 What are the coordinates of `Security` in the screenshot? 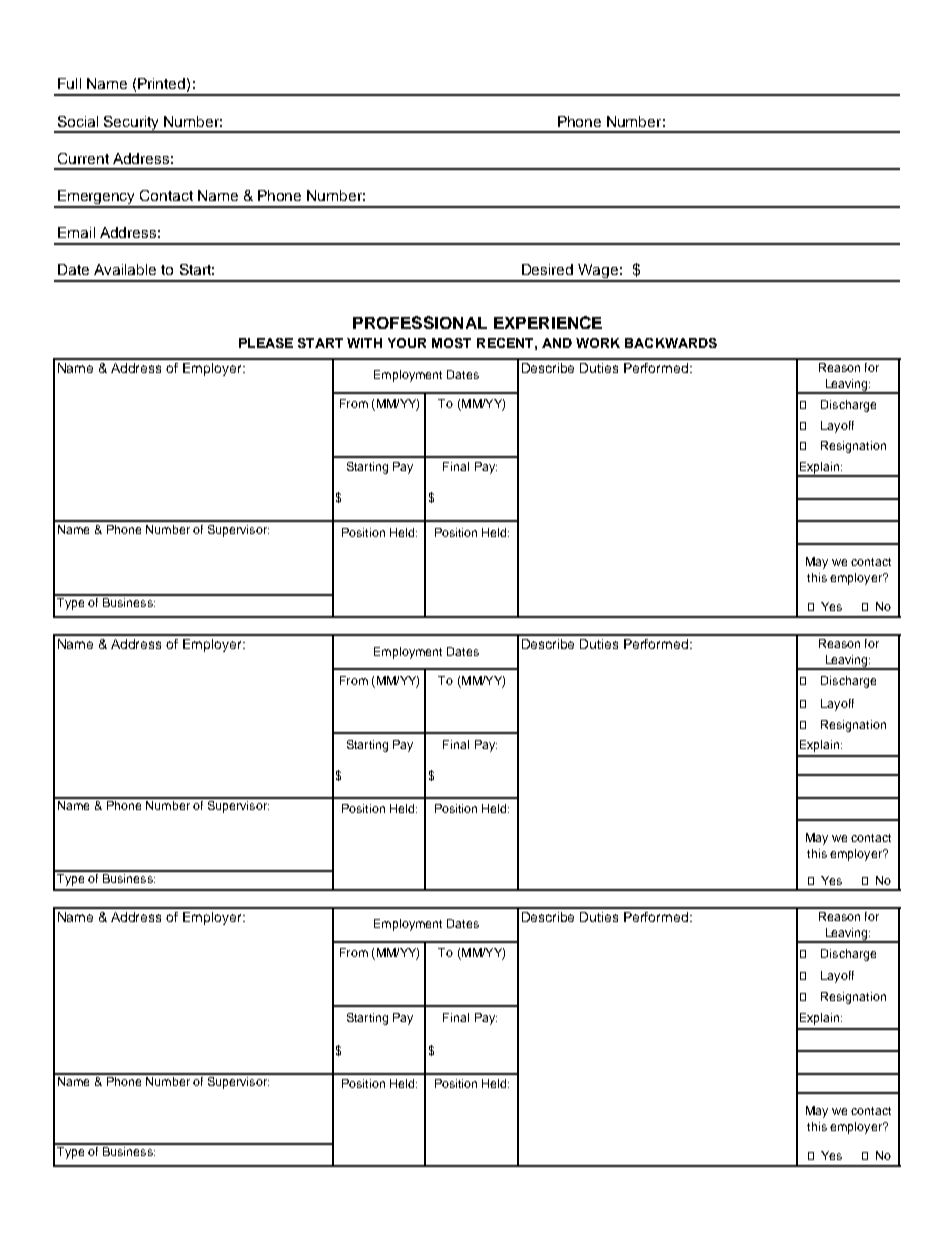 It's located at (132, 124).
